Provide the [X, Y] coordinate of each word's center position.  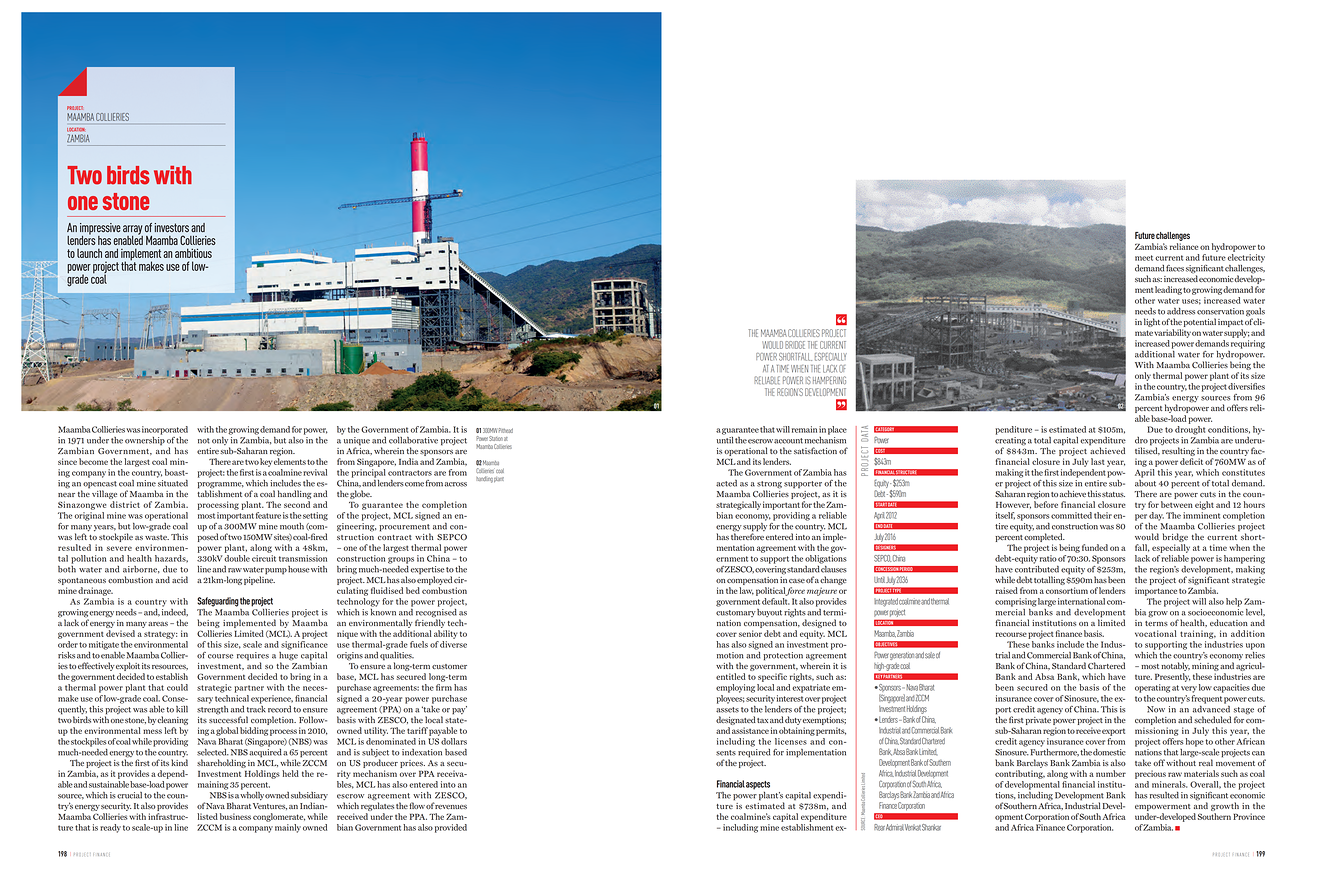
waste [157, 537]
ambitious [193, 253]
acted [726, 483]
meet [1144, 258]
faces [1175, 268]
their [1103, 515]
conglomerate [279, 817]
